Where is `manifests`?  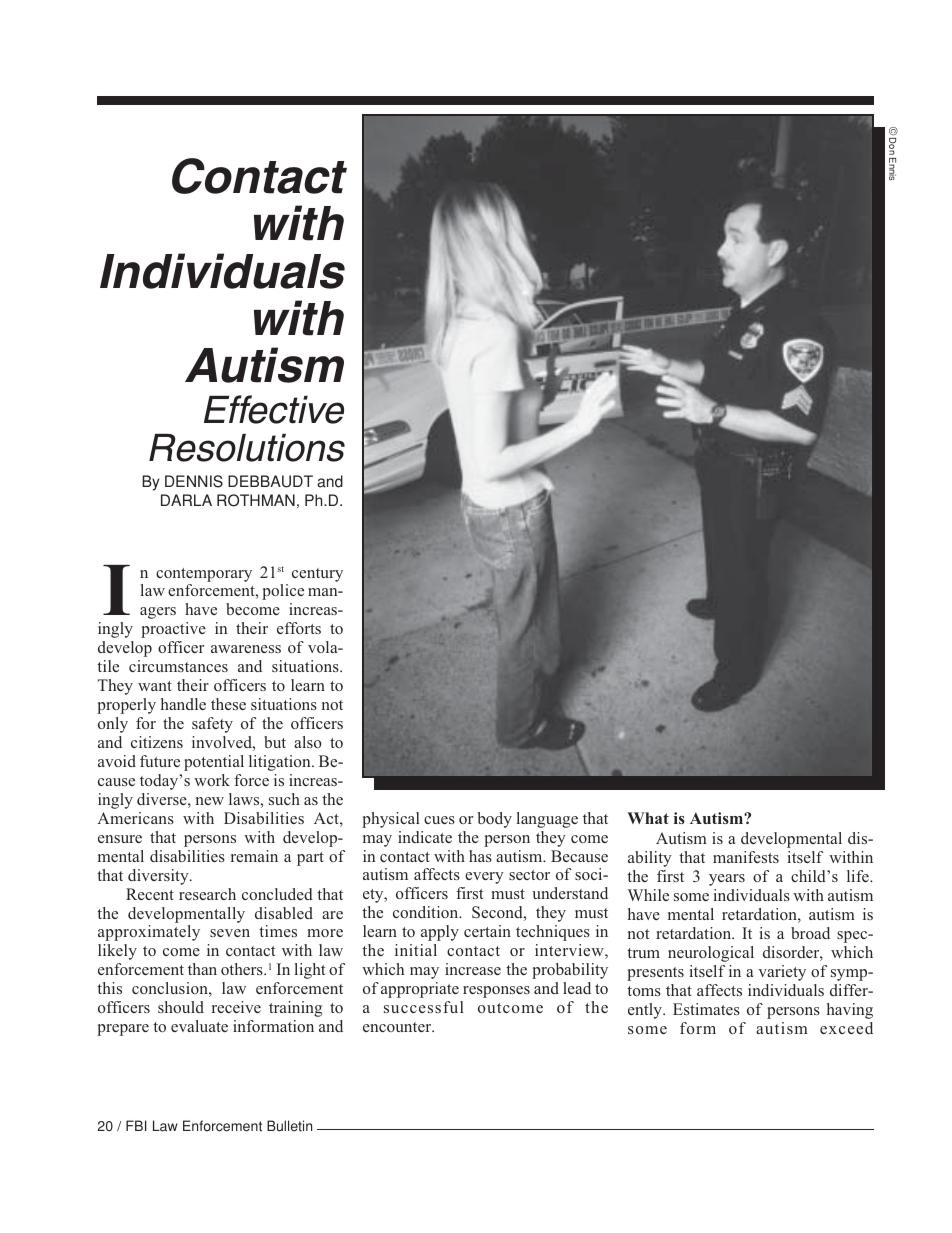 manifests is located at coordinates (746, 857).
